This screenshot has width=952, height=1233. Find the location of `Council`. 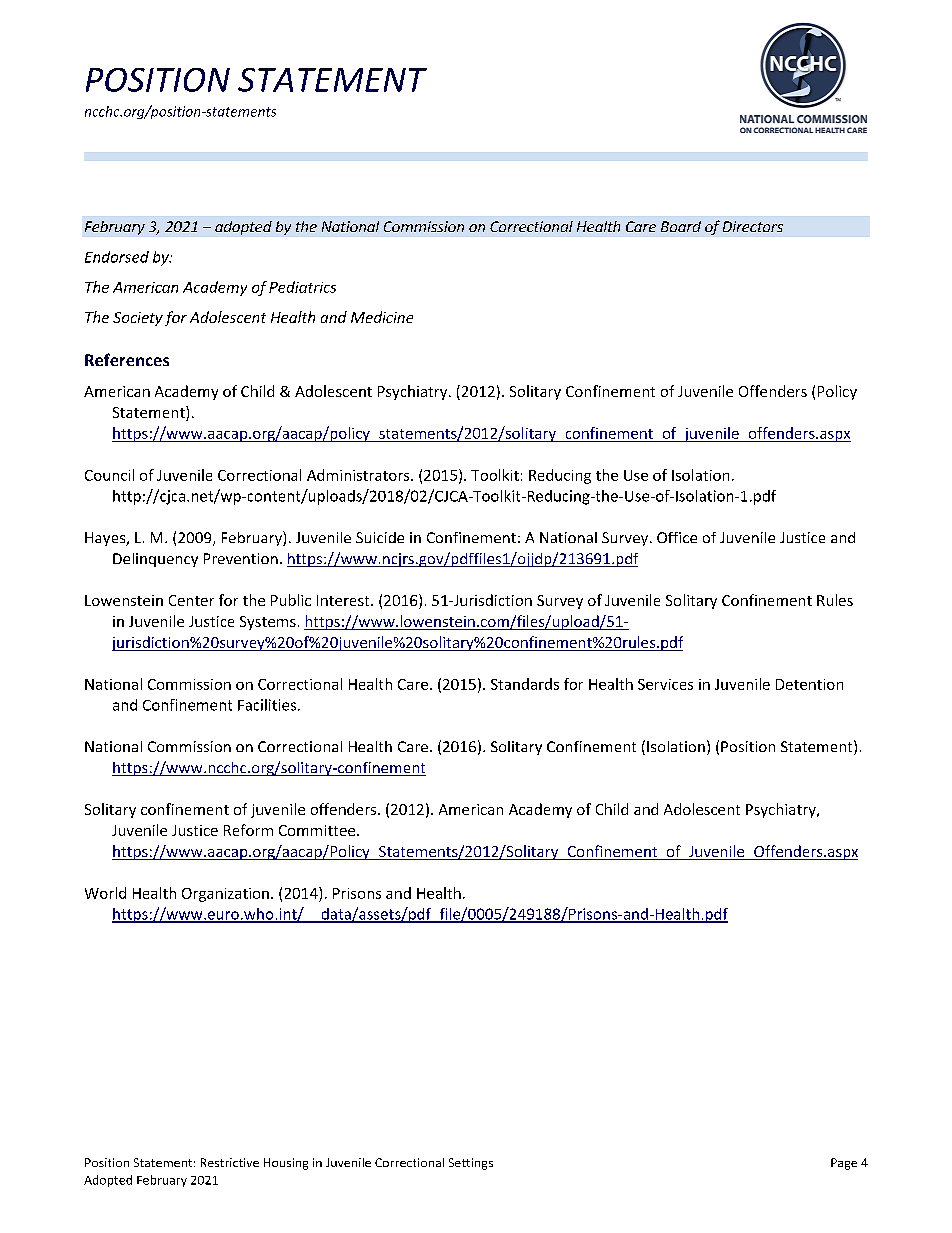

Council is located at coordinates (109, 475).
